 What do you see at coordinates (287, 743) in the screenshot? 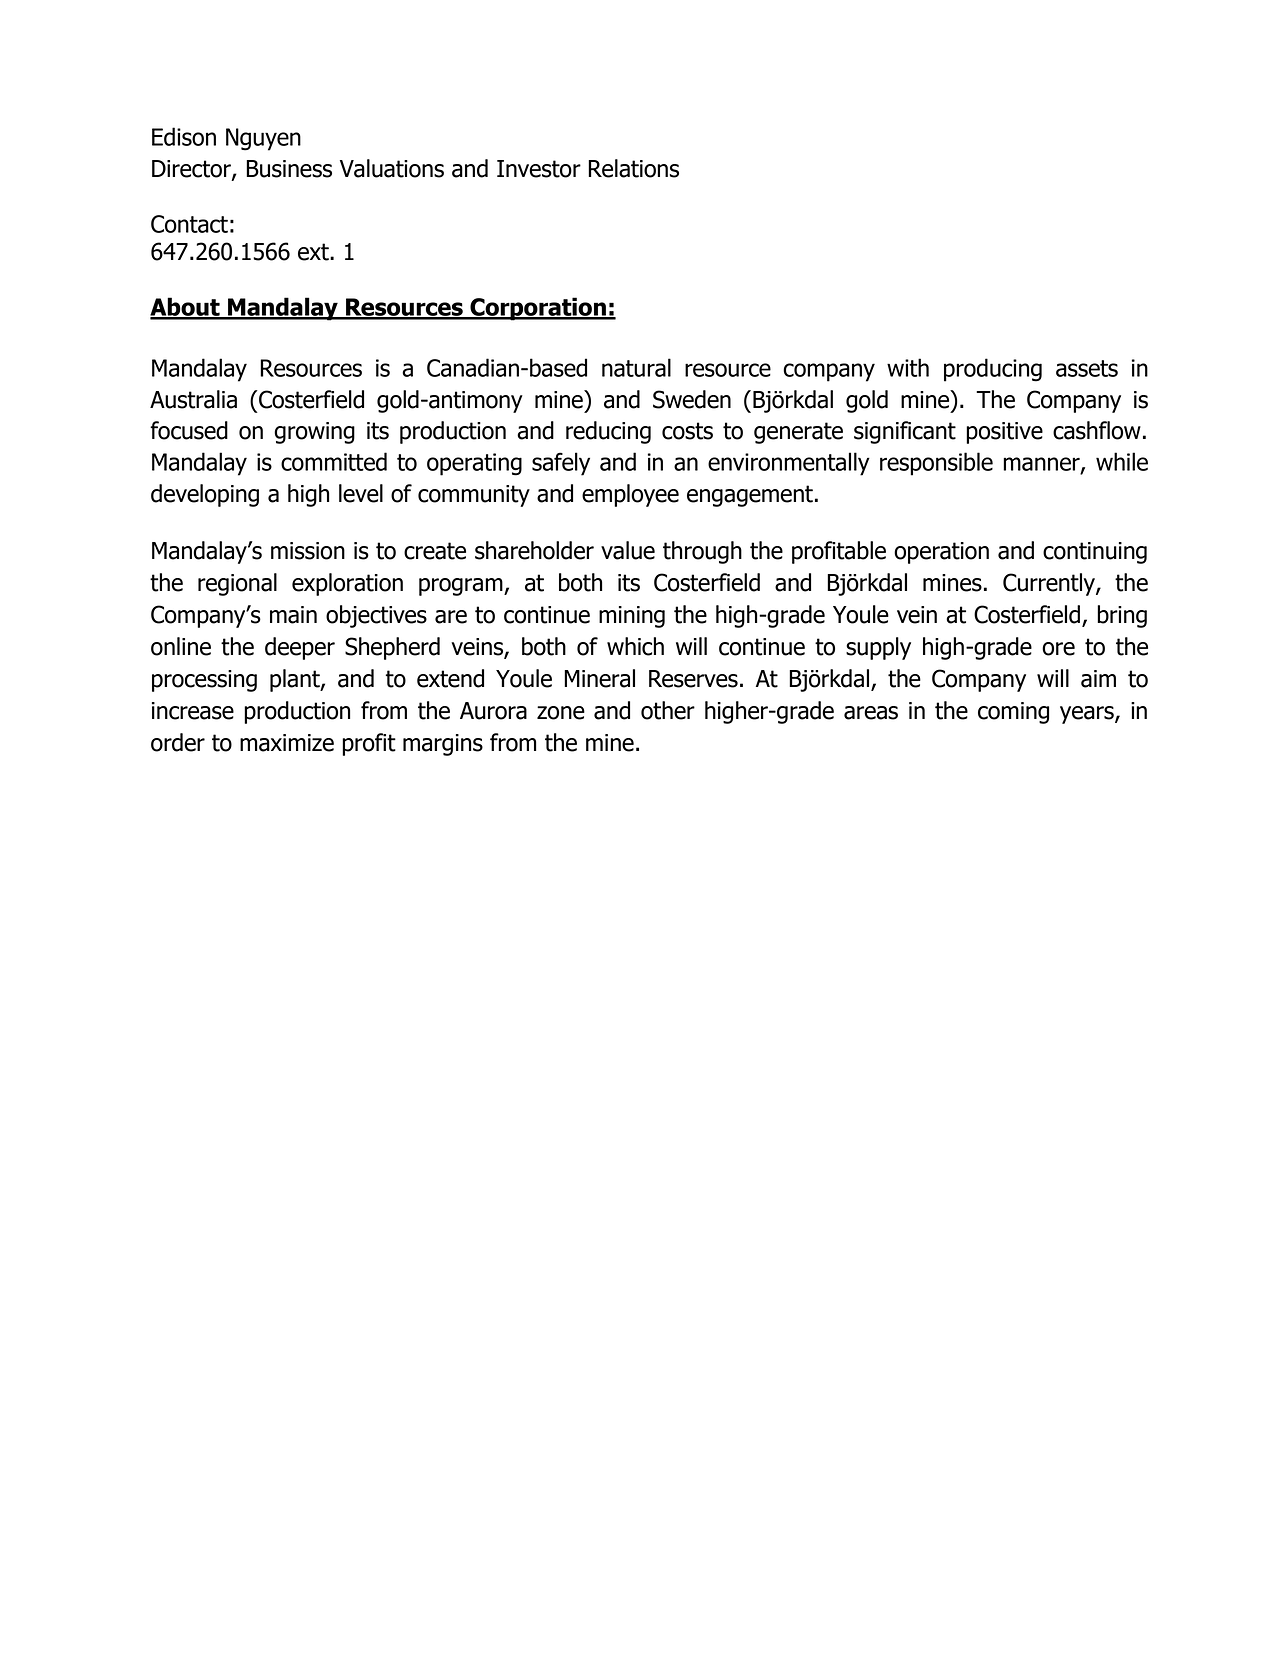
I see `maximize` at bounding box center [287, 743].
